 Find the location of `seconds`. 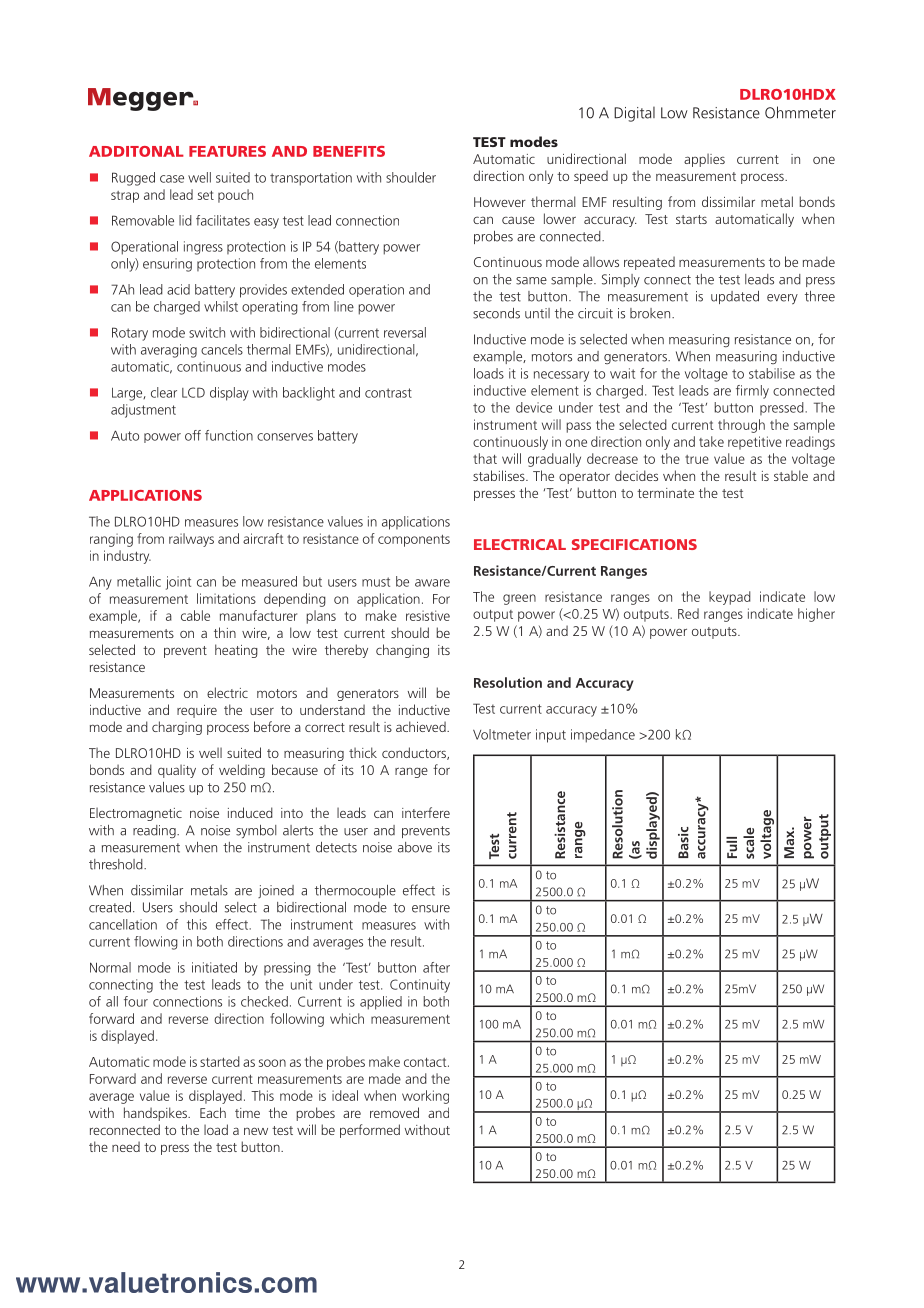

seconds is located at coordinates (496, 313).
